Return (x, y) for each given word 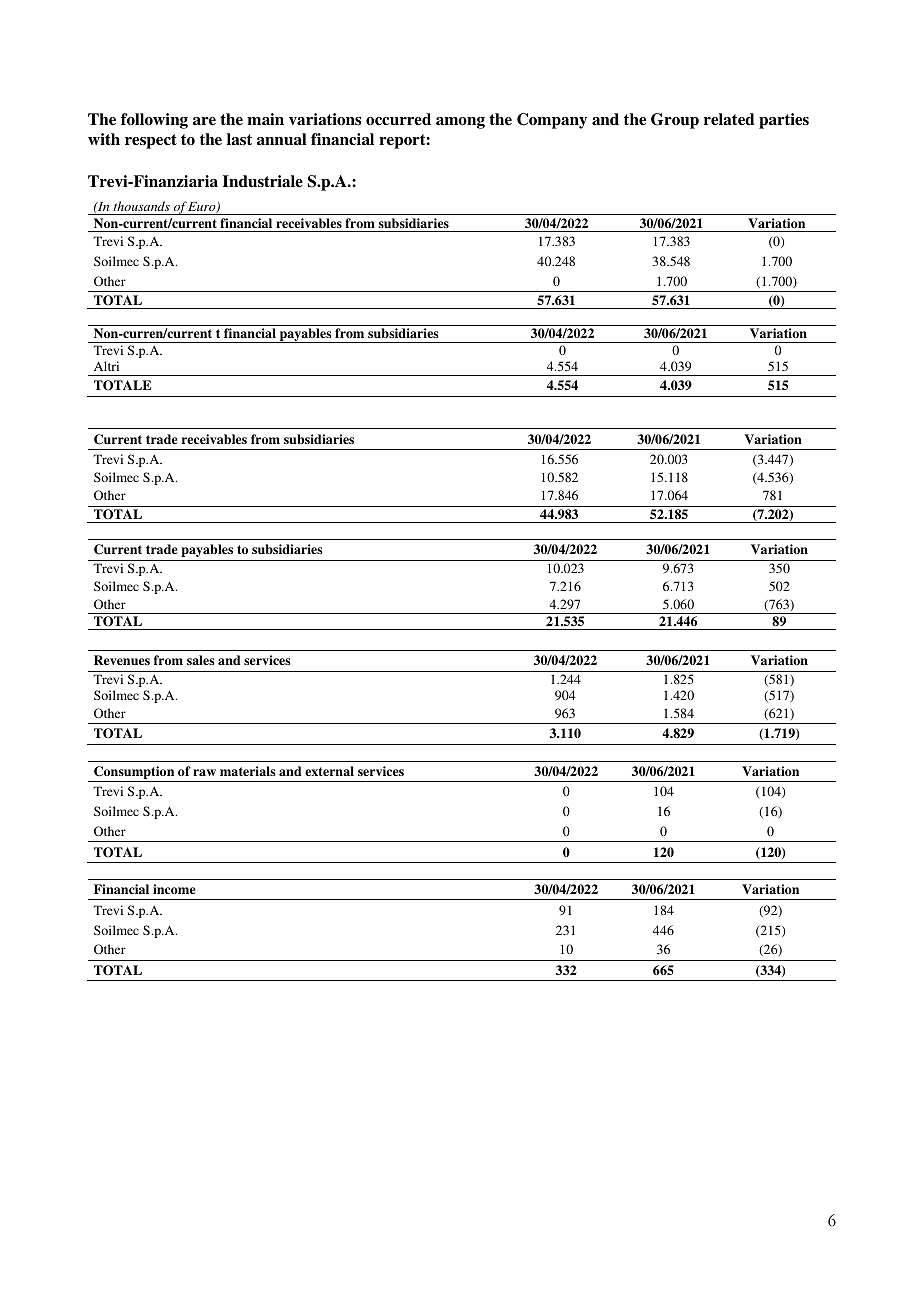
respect (151, 141)
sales (201, 660)
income (174, 889)
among (460, 123)
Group (675, 121)
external (329, 771)
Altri (106, 366)
